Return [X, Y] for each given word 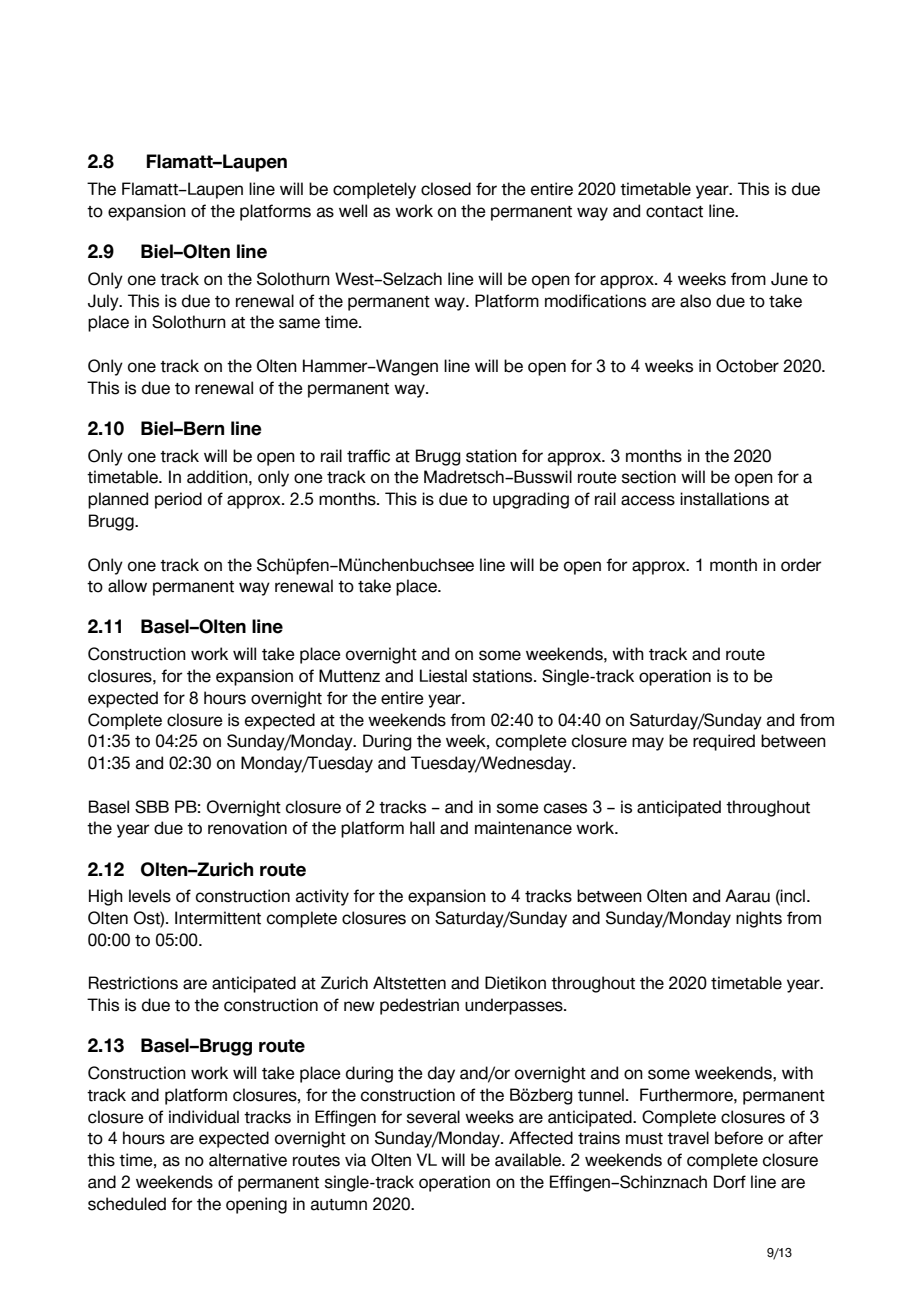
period [178, 500]
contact [674, 212]
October [747, 366]
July [104, 302]
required [724, 742]
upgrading [531, 500]
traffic [368, 456]
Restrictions [133, 983]
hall [422, 828]
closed [446, 189]
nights [759, 919]
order [801, 565]
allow [127, 586]
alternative [248, 1160]
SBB [152, 807]
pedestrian [419, 1006]
